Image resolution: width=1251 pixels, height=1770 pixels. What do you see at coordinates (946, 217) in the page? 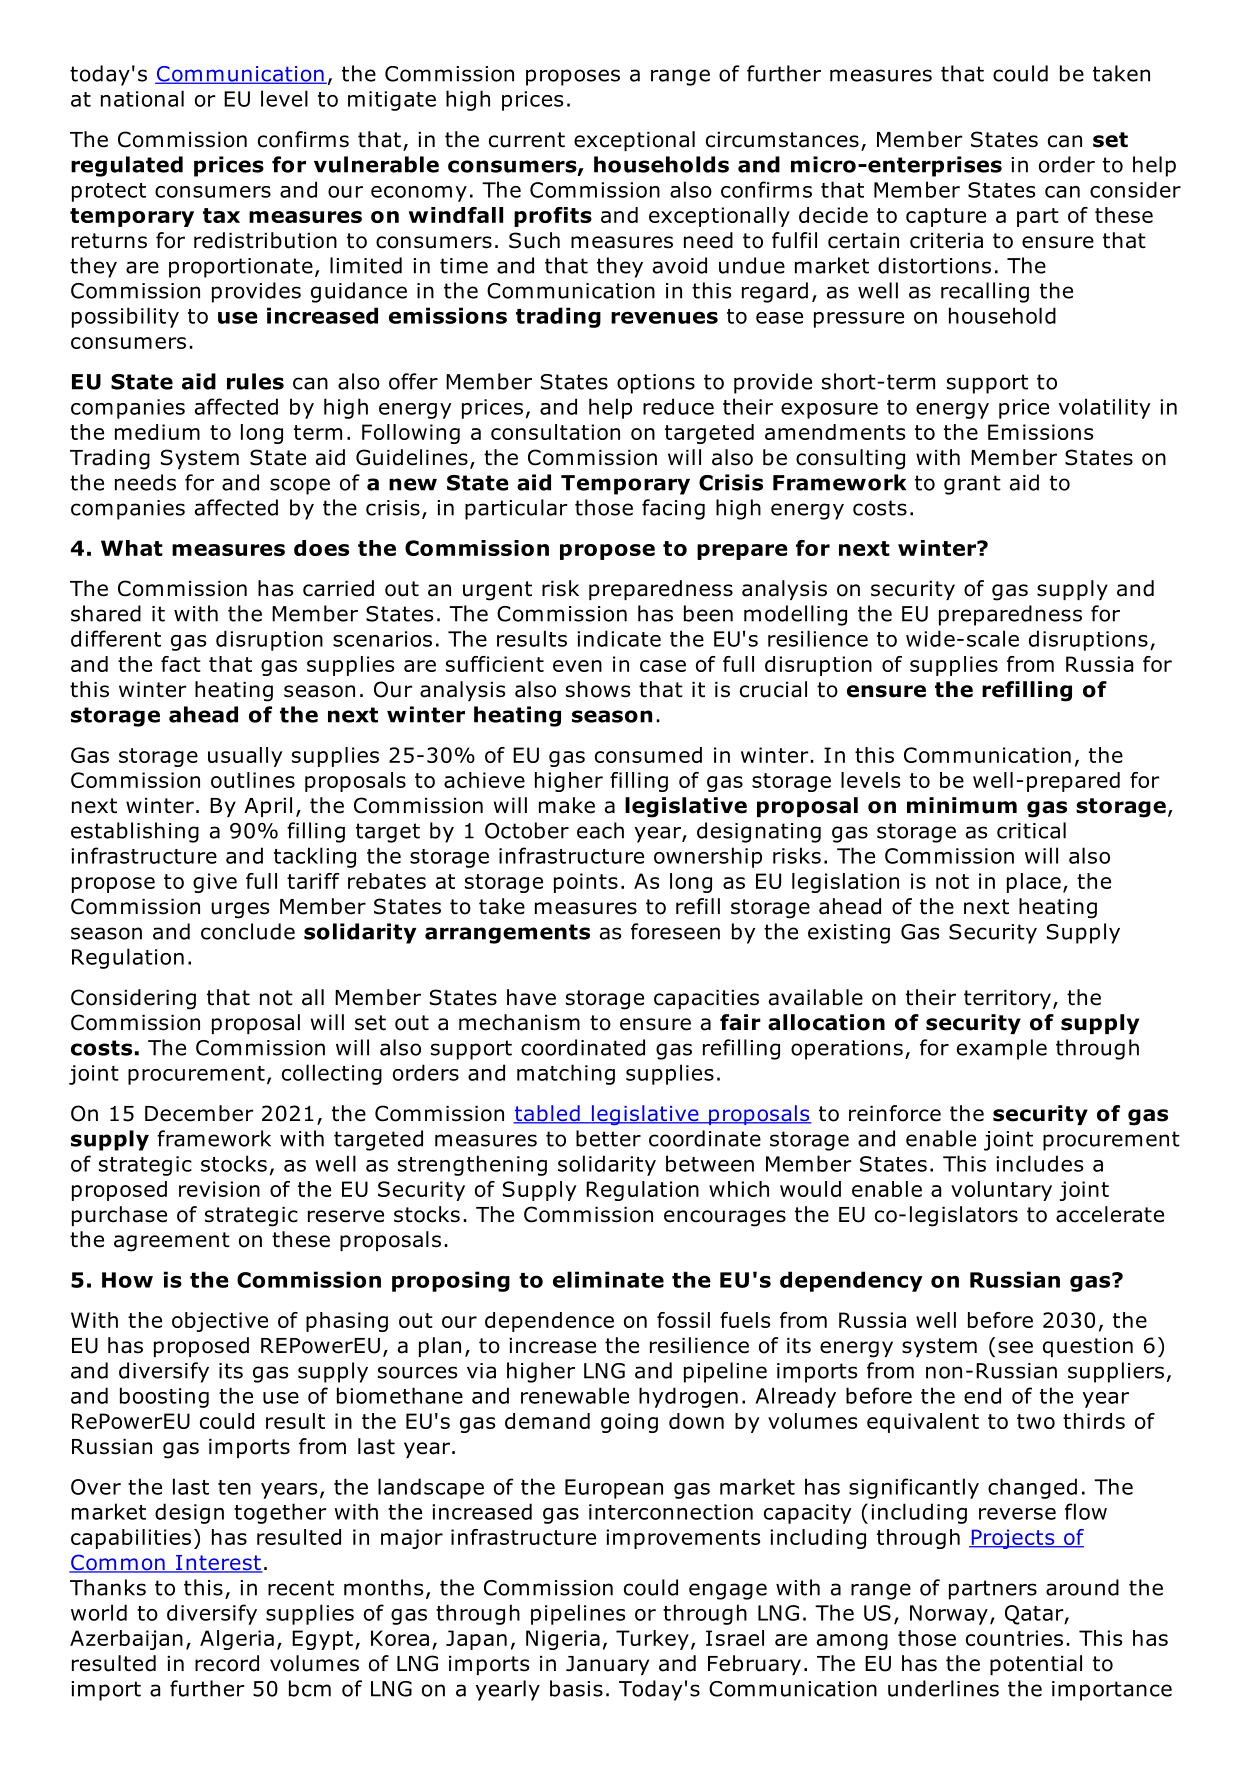
I see `capture` at bounding box center [946, 217].
